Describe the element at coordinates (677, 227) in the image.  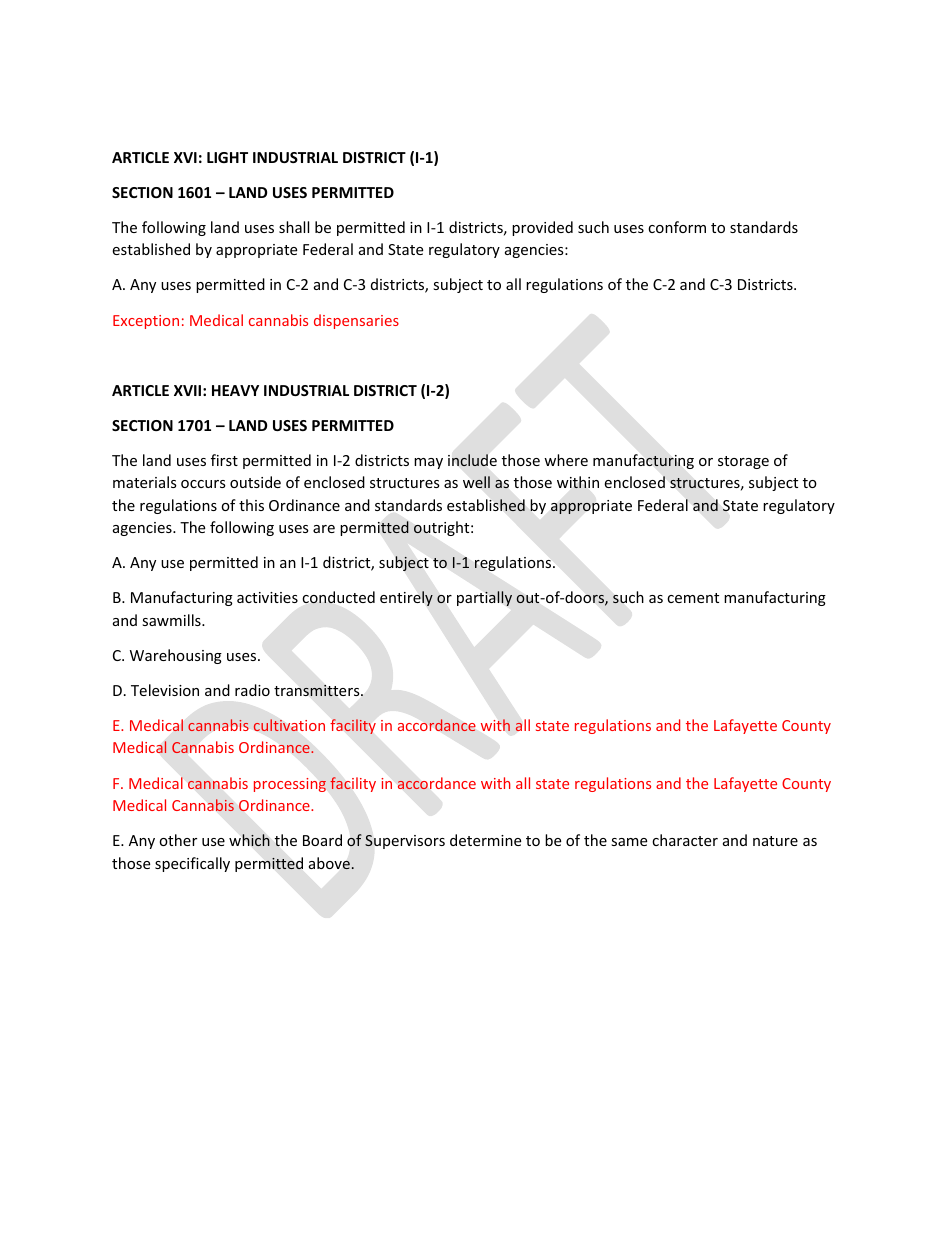
I see `conform` at that location.
